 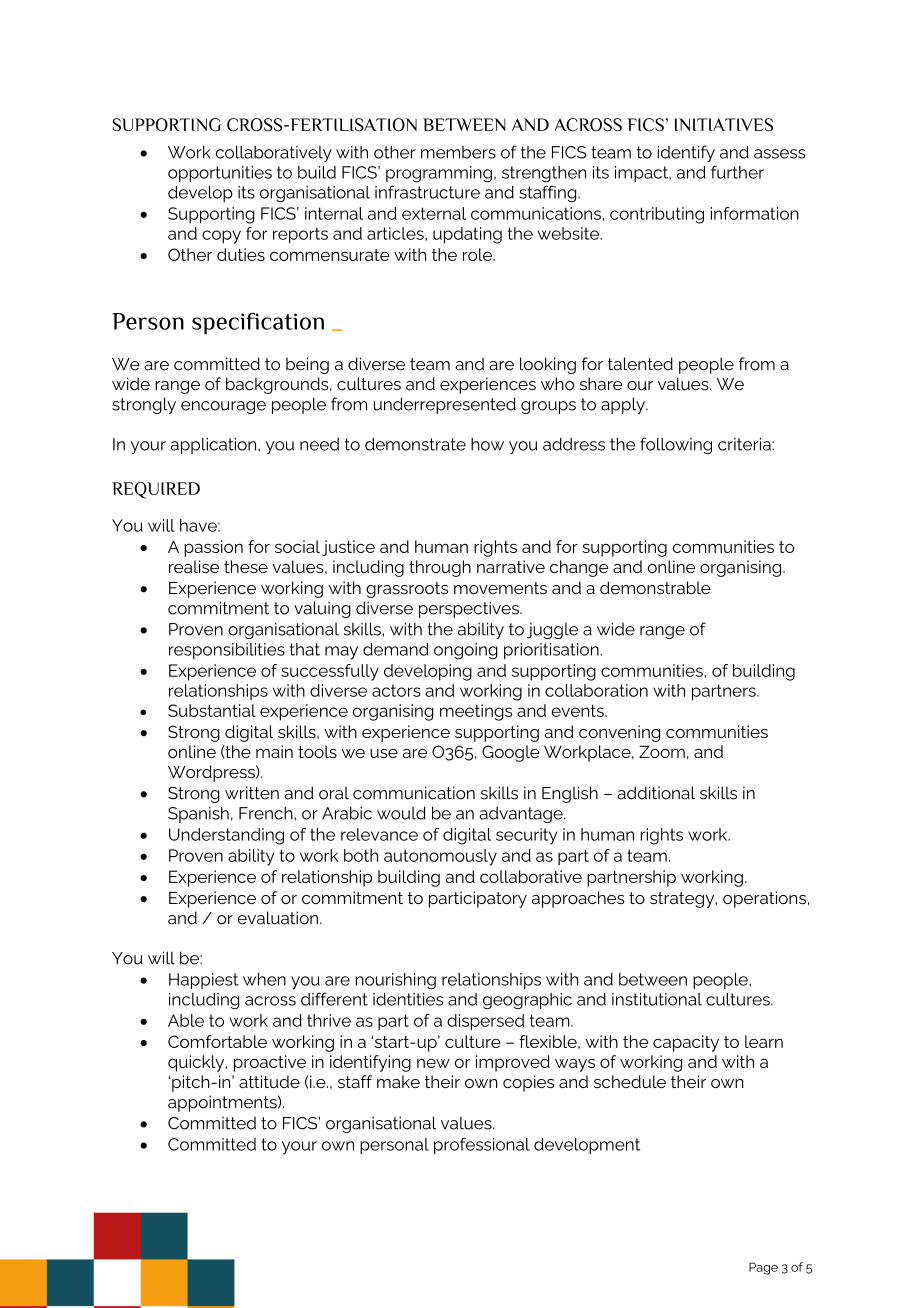 I want to click on passion, so click(x=213, y=548).
